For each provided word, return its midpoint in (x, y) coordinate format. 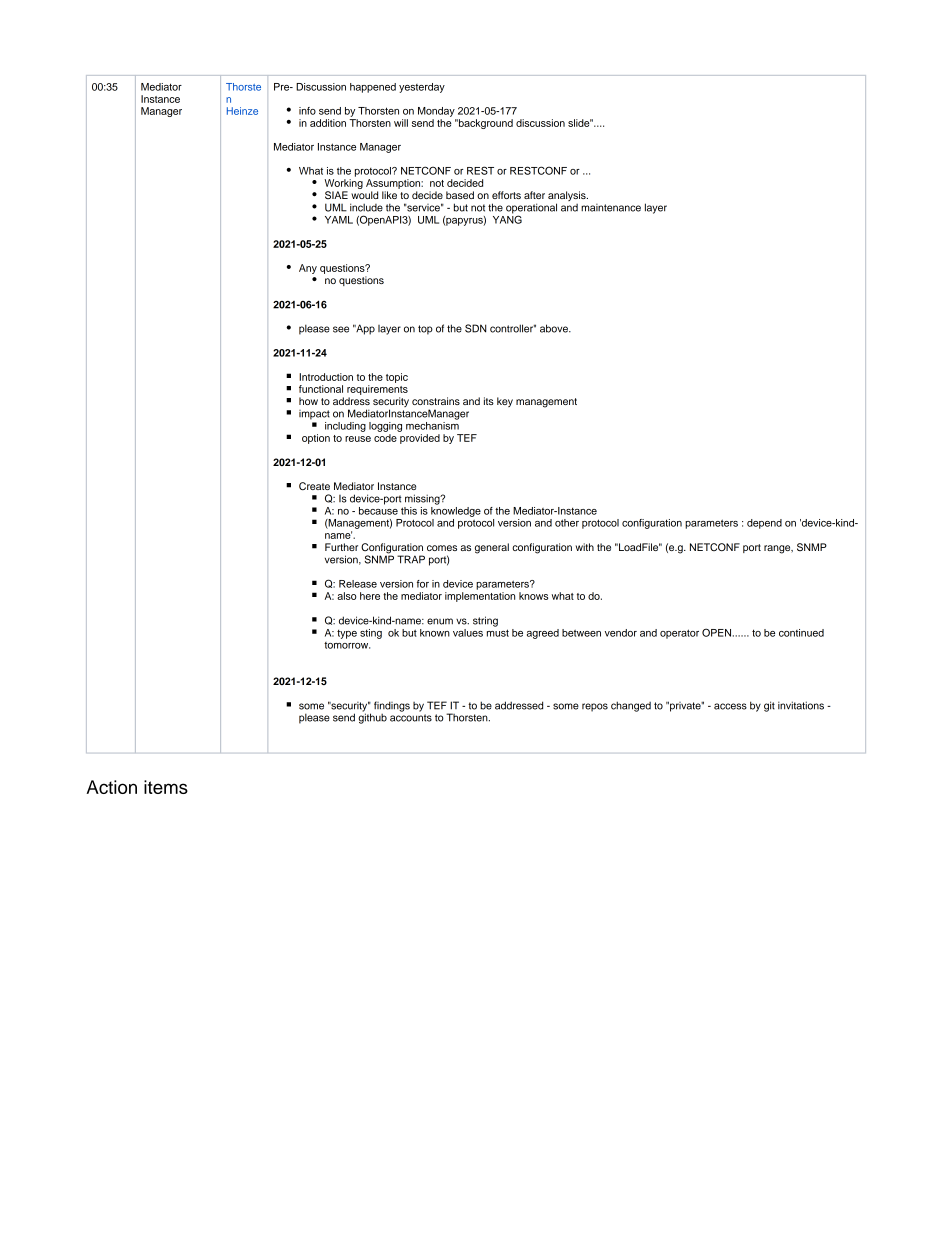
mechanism (432, 424)
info (307, 111)
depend (764, 524)
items (166, 787)
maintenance (611, 208)
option (316, 439)
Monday (436, 112)
